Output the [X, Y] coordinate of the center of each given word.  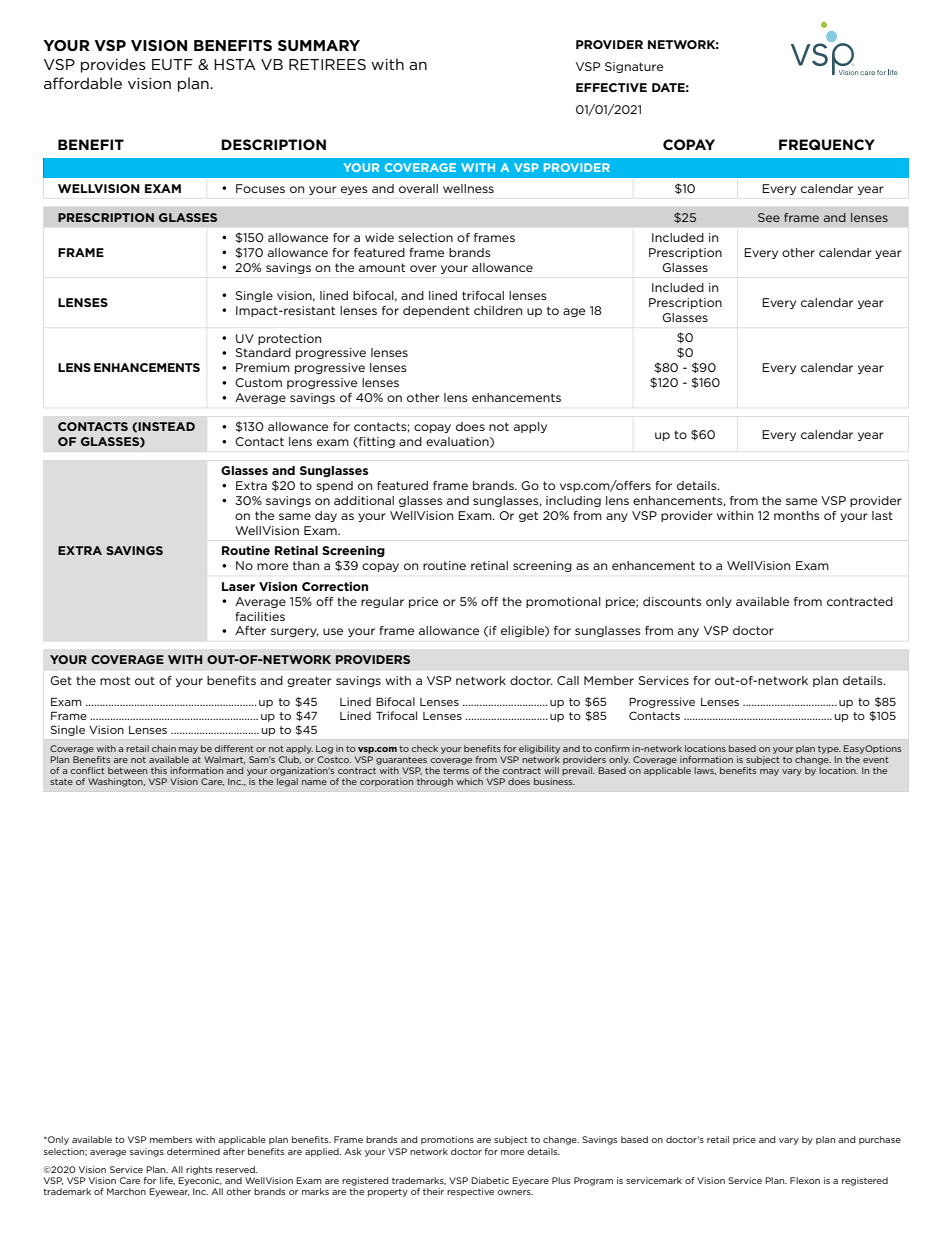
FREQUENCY [827, 144]
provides [113, 65]
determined [193, 1151]
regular [382, 602]
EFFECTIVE [611, 87]
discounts [672, 601]
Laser [238, 586]
